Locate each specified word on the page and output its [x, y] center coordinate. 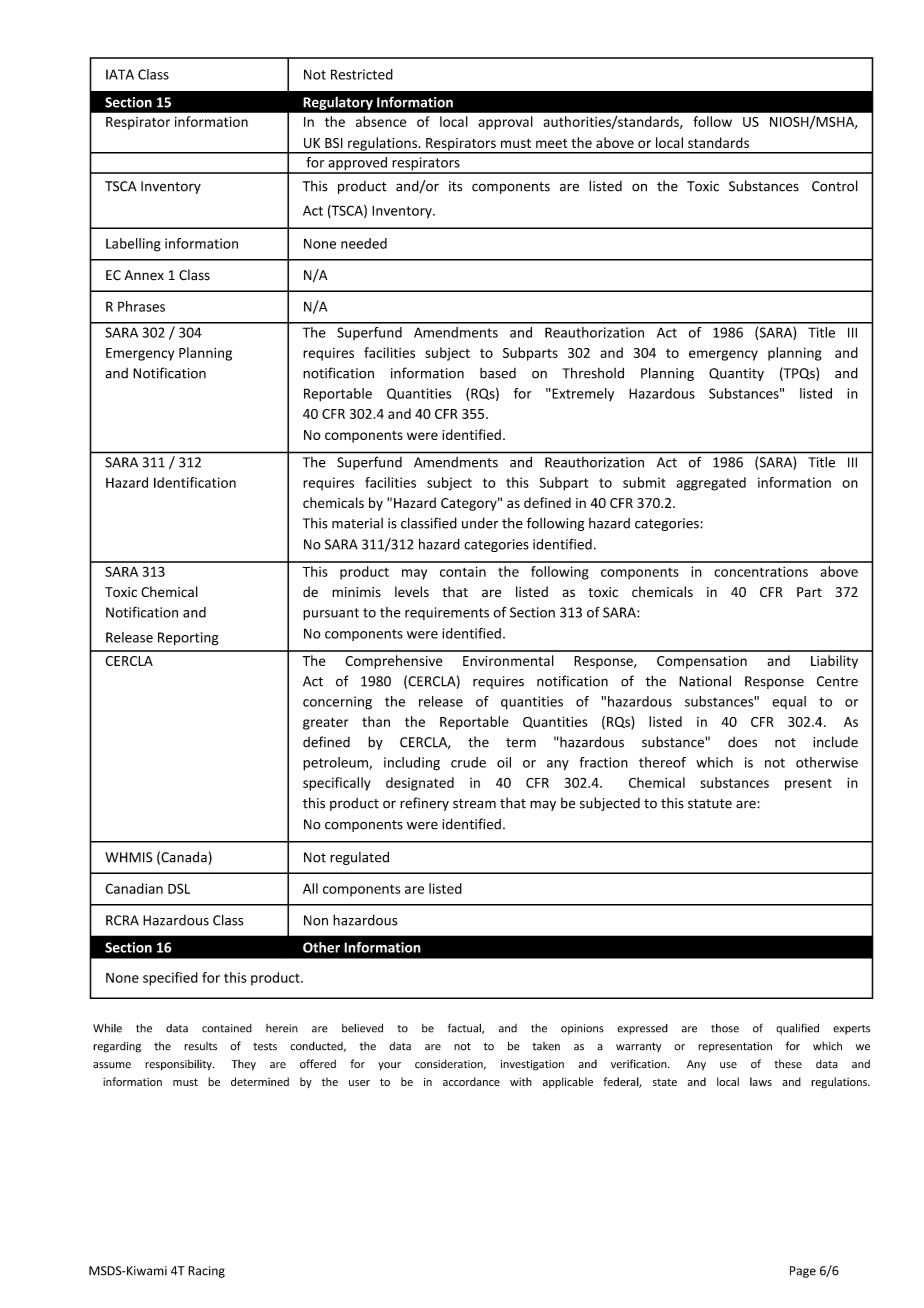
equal [789, 702]
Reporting [188, 638]
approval [506, 123]
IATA [120, 74]
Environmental [508, 660]
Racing [206, 1272]
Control [835, 186]
